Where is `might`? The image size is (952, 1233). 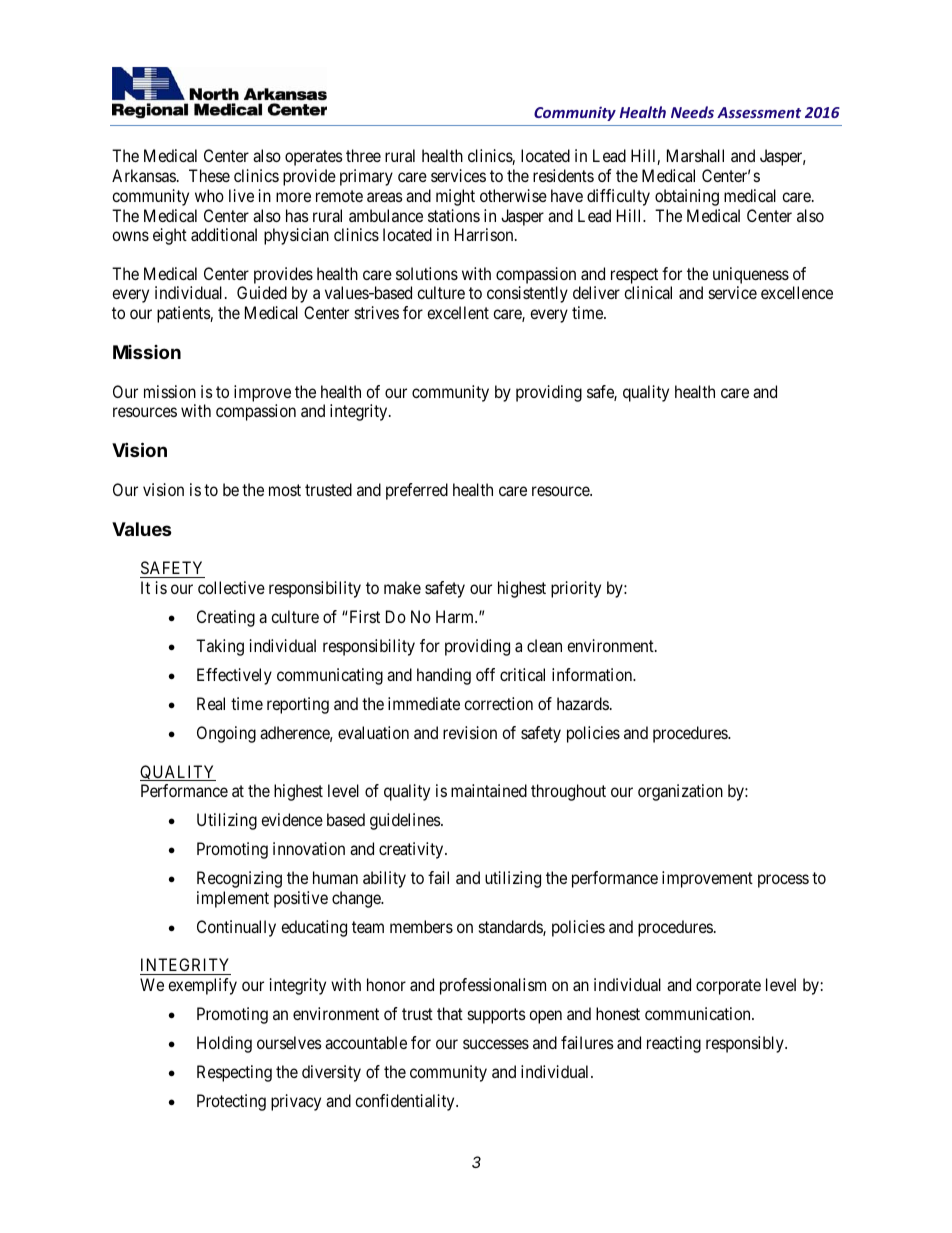 might is located at coordinates (455, 197).
